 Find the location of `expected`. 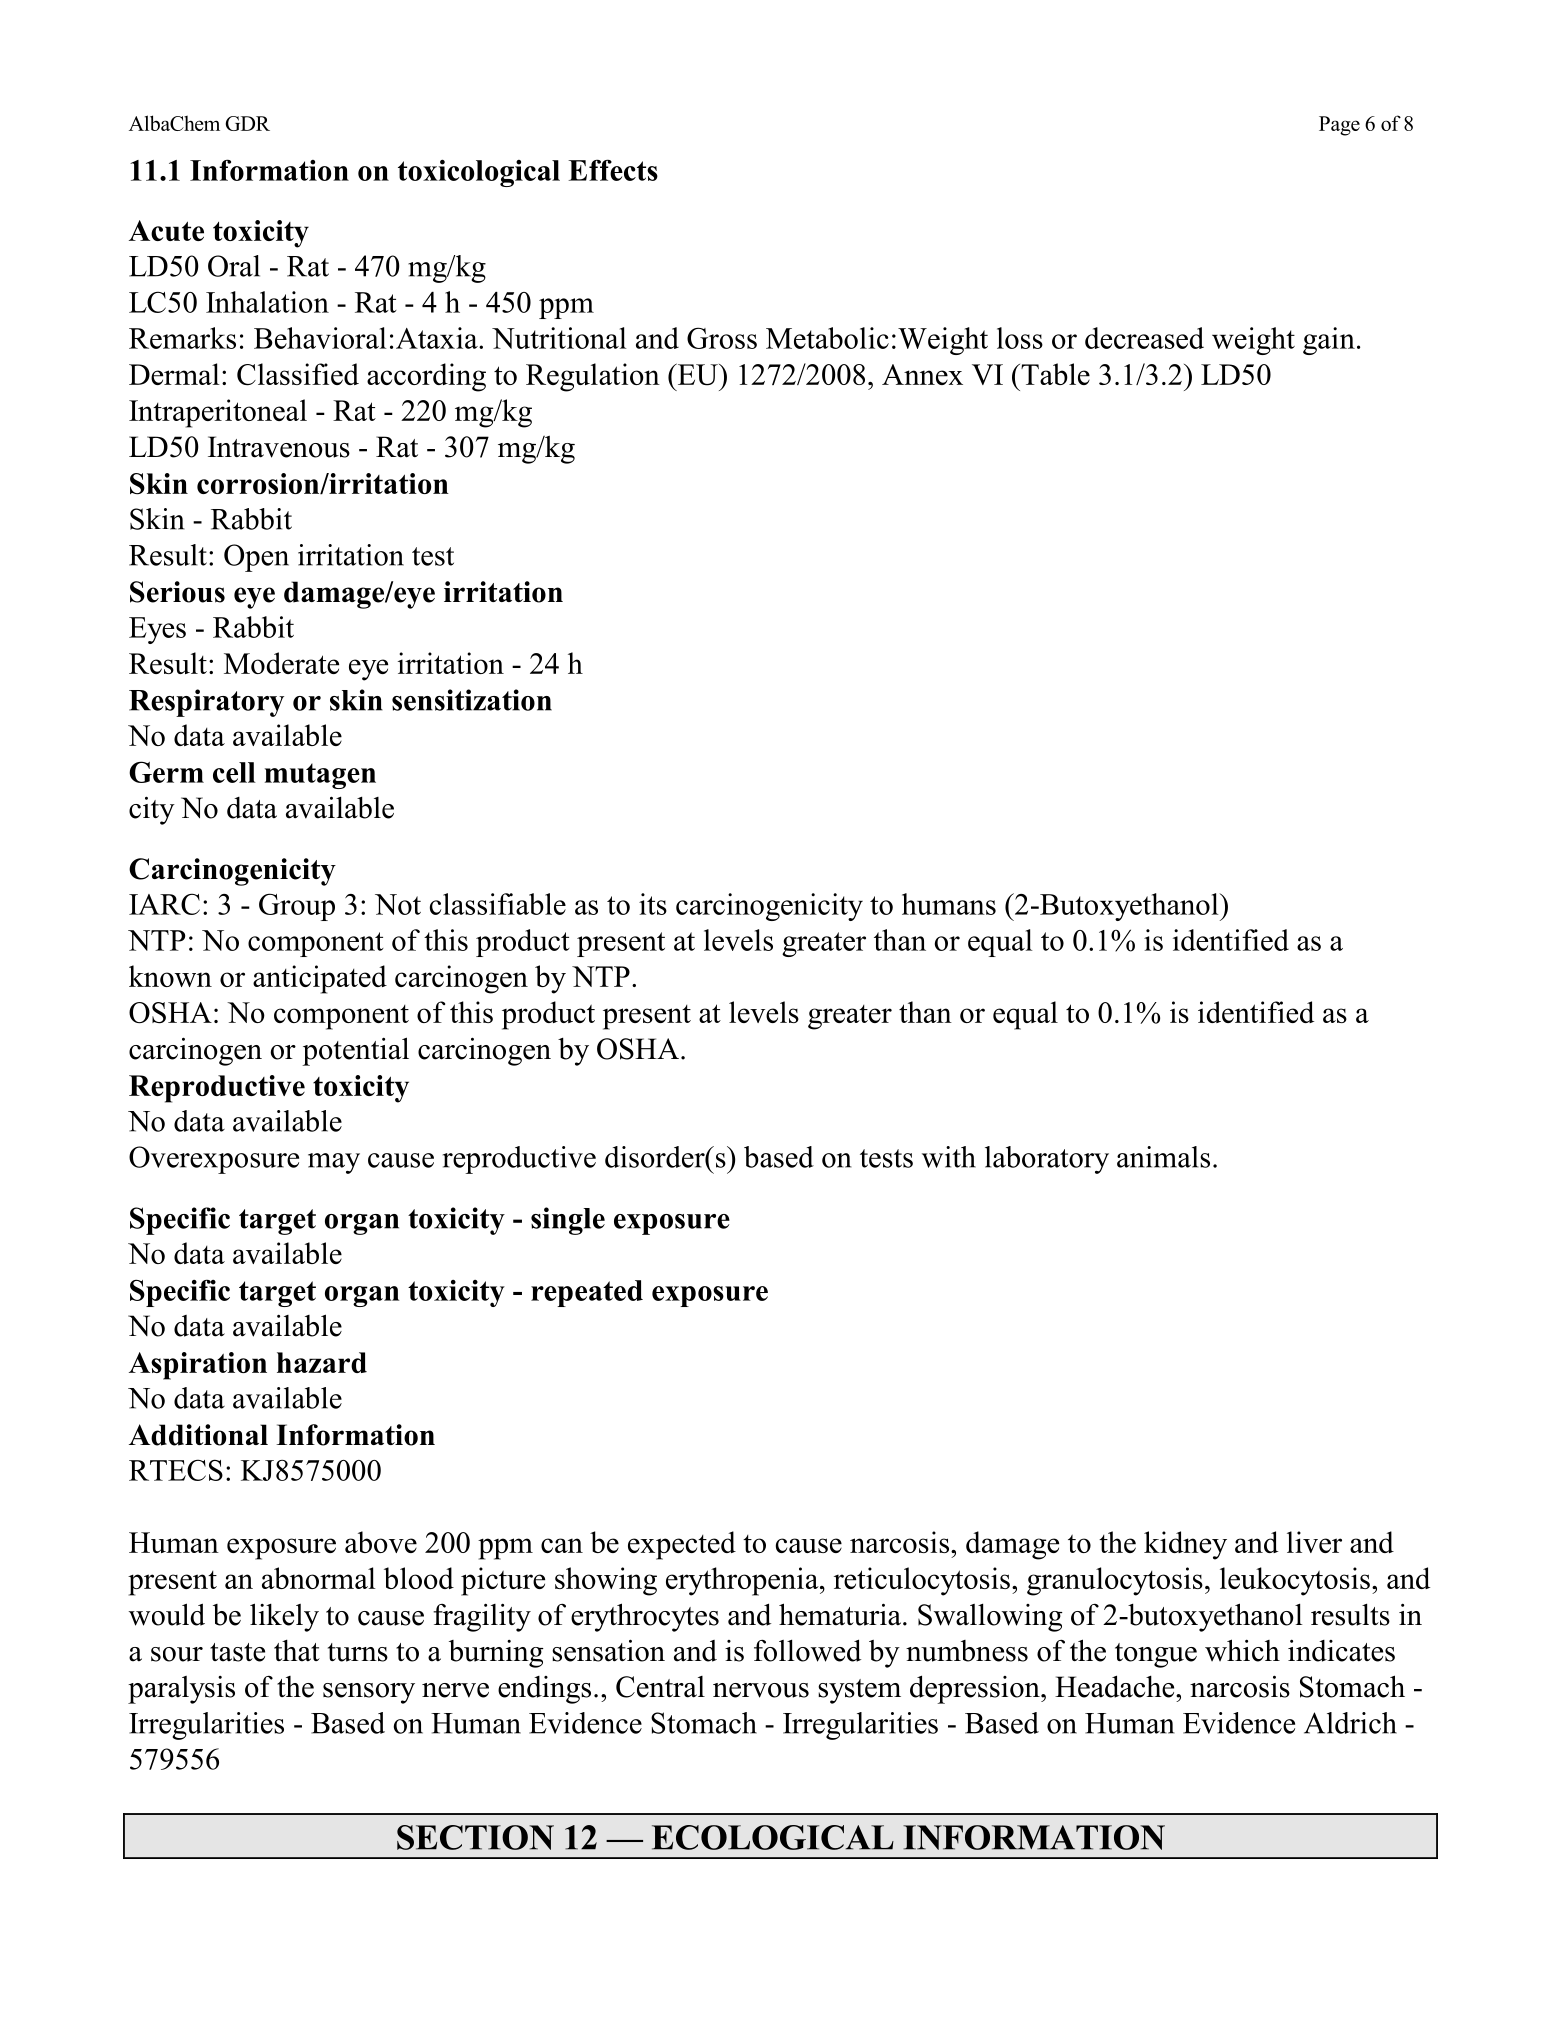

expected is located at coordinates (682, 1545).
